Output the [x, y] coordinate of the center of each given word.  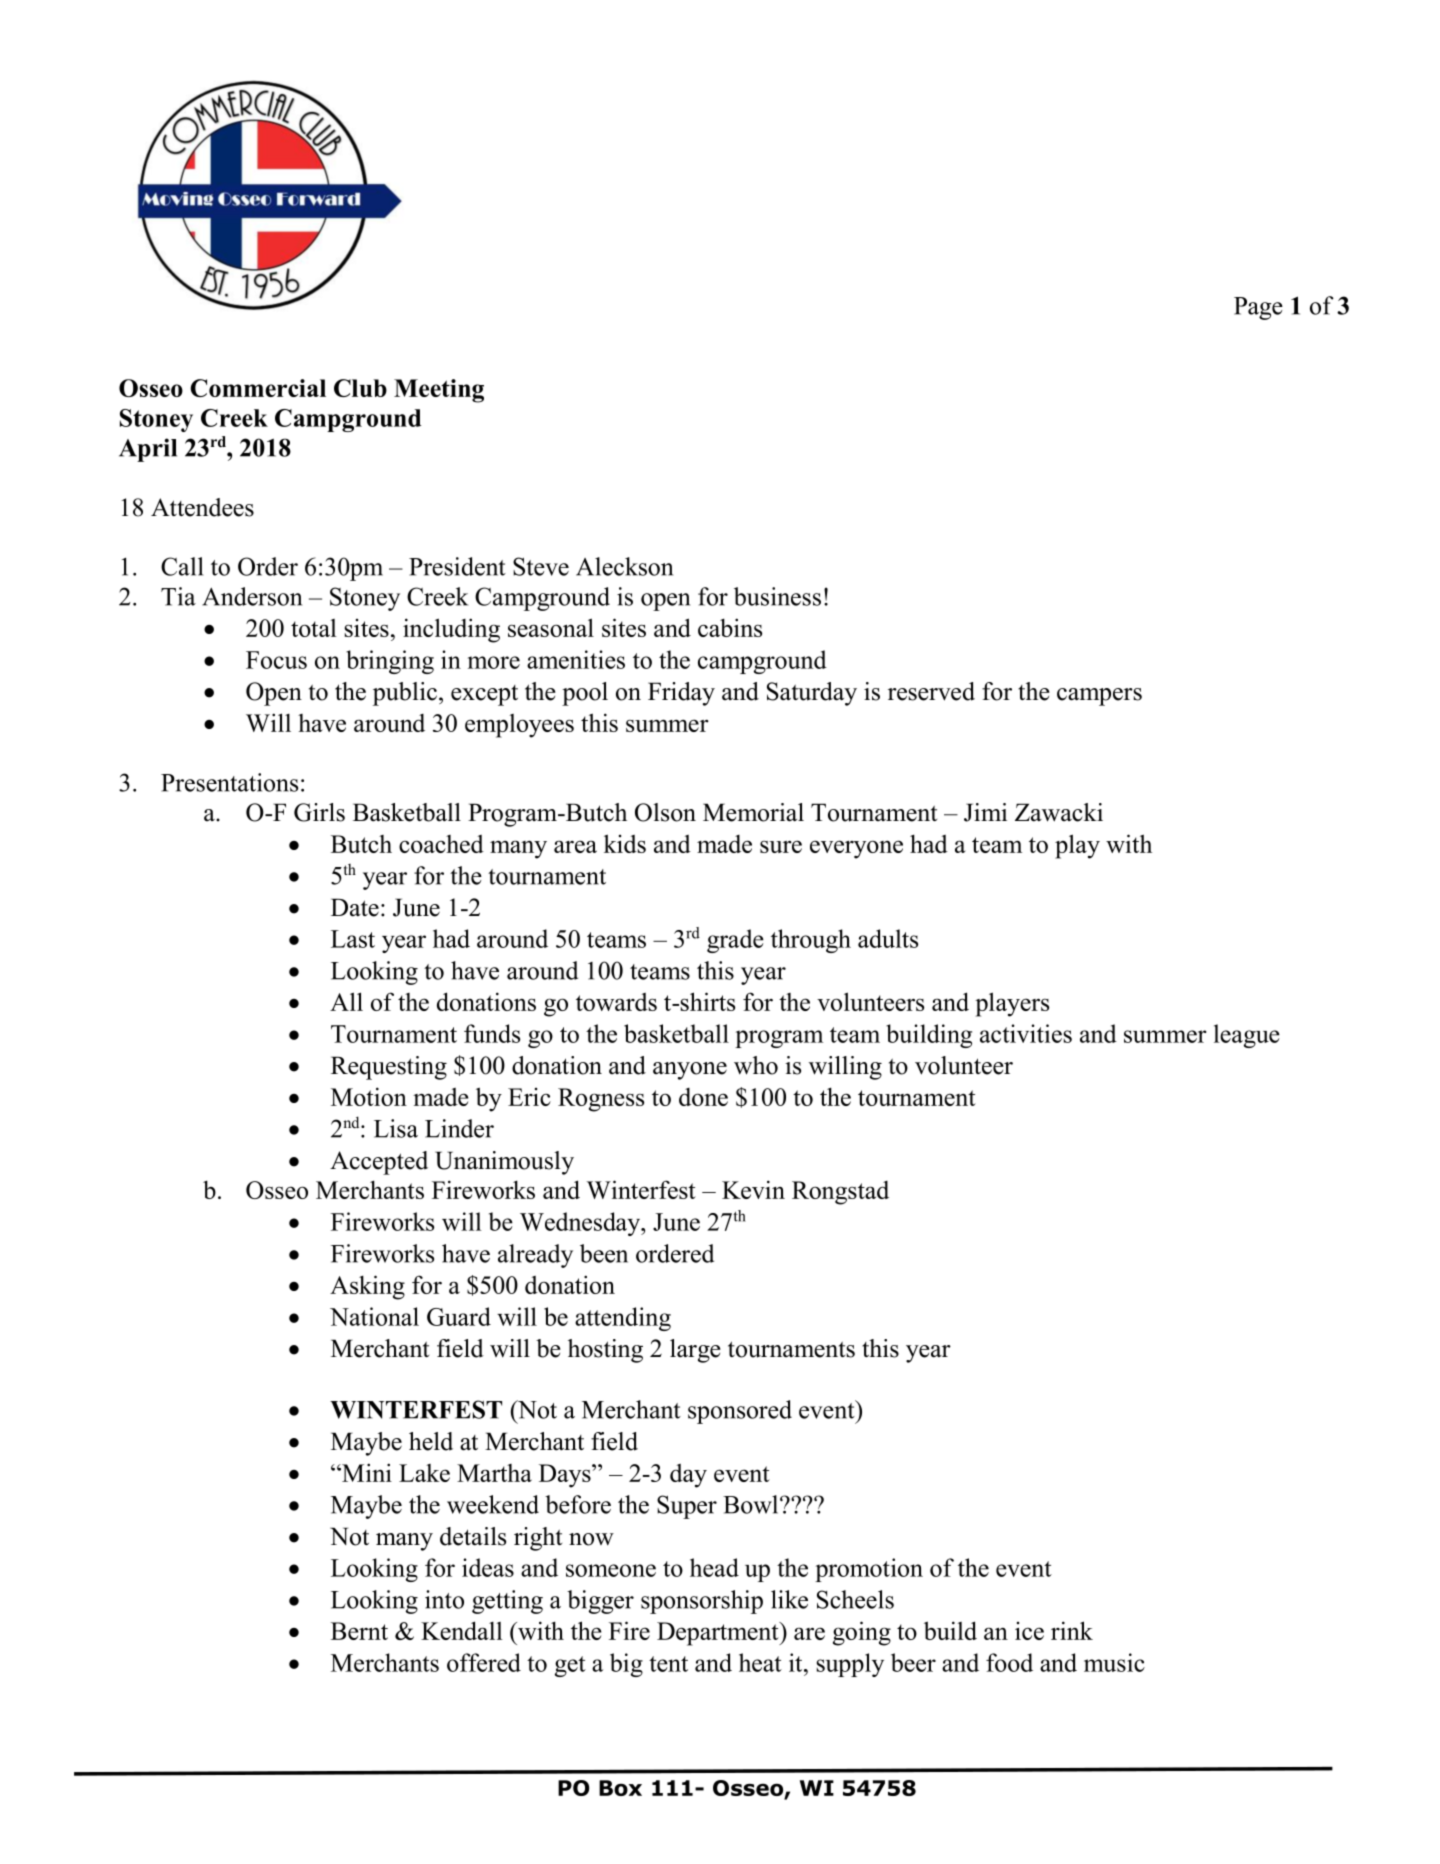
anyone [690, 1071]
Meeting [439, 391]
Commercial [258, 388]
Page [1258, 308]
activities [1026, 1033]
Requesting [389, 1068]
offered [484, 1662]
